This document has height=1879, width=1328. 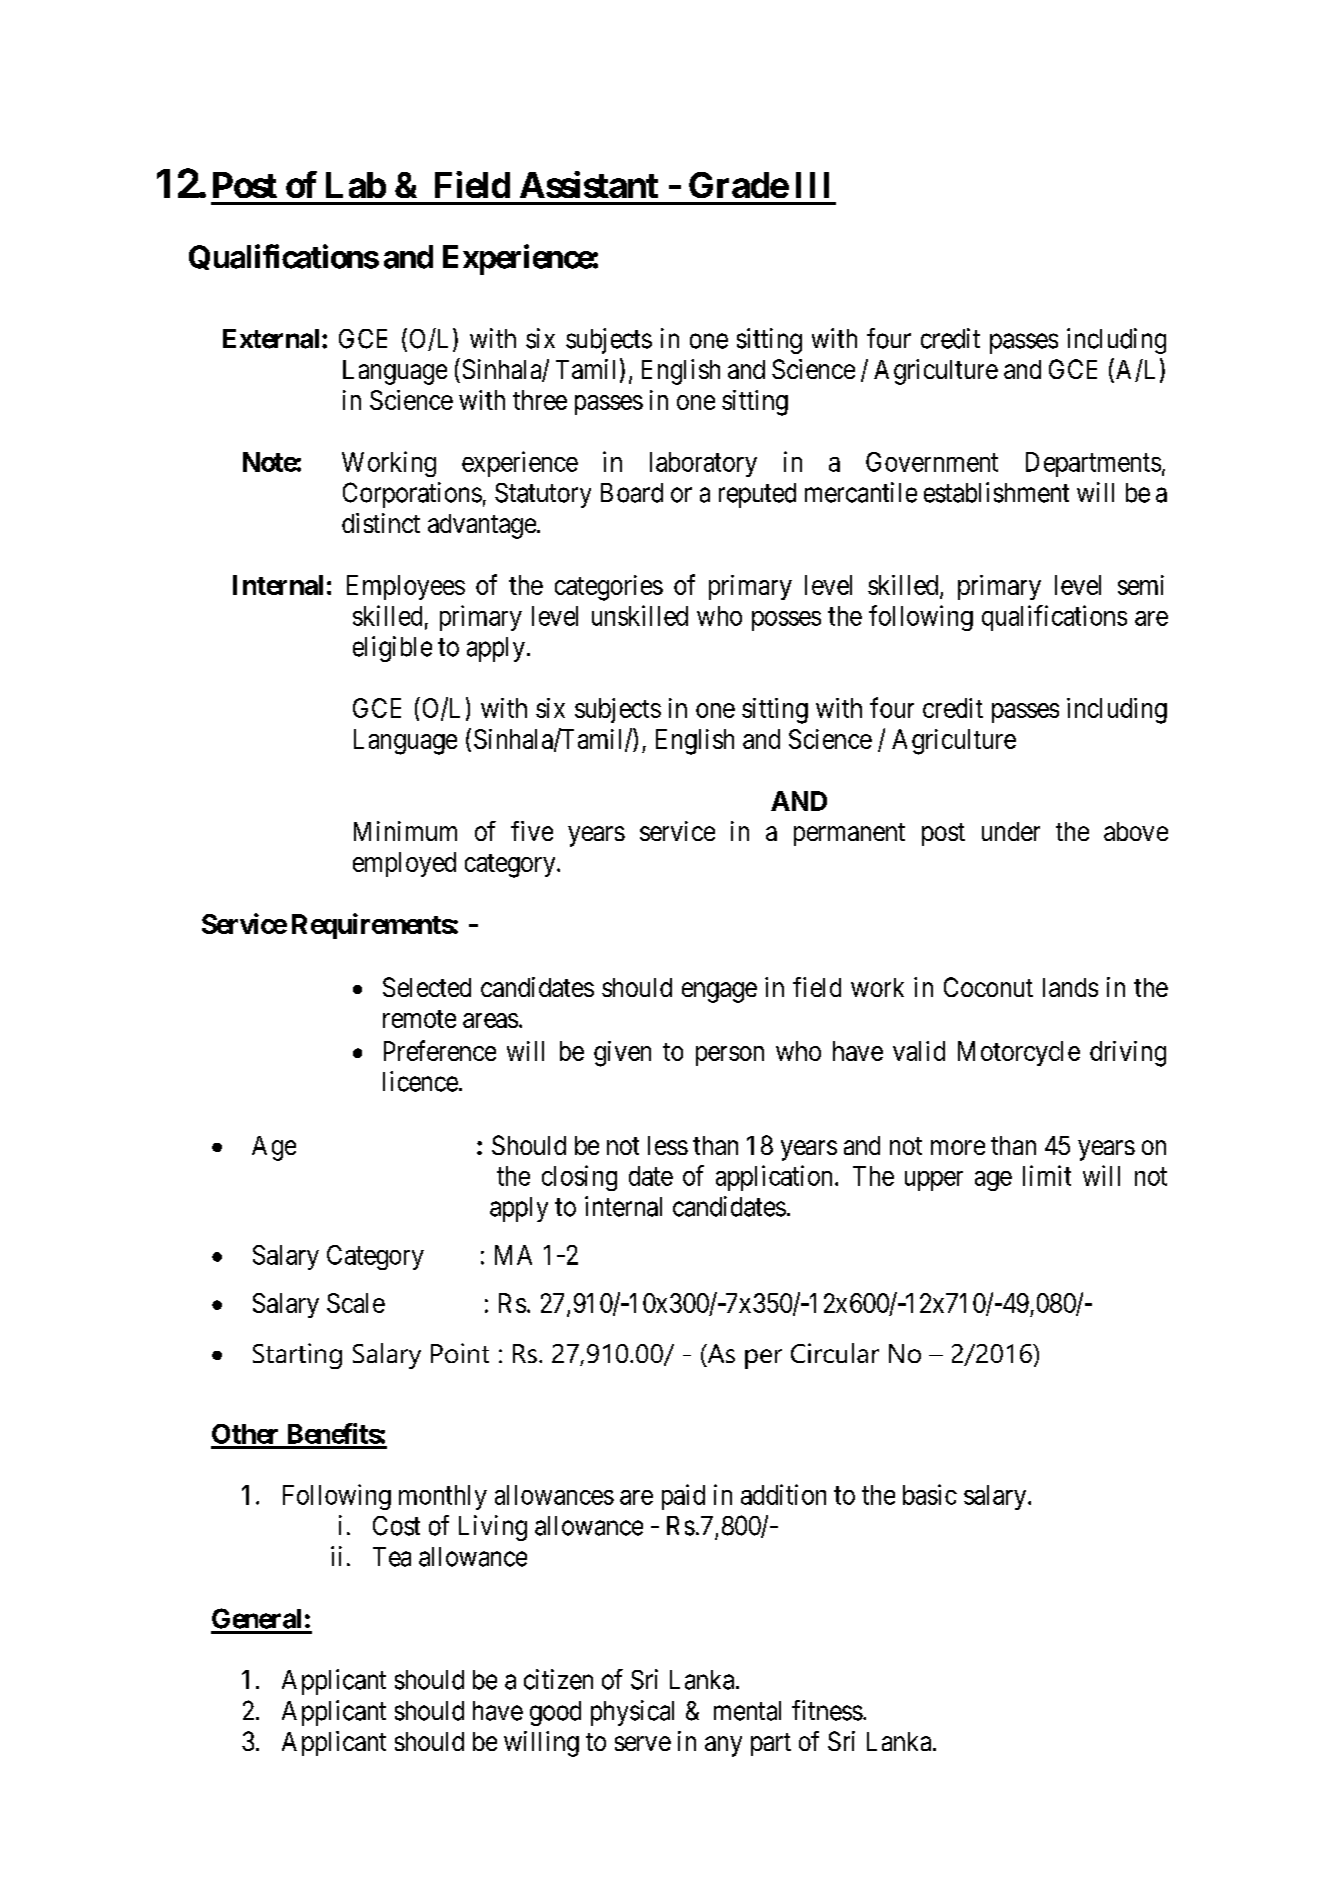 What do you see at coordinates (406, 587) in the document?
I see `Employees` at bounding box center [406, 587].
